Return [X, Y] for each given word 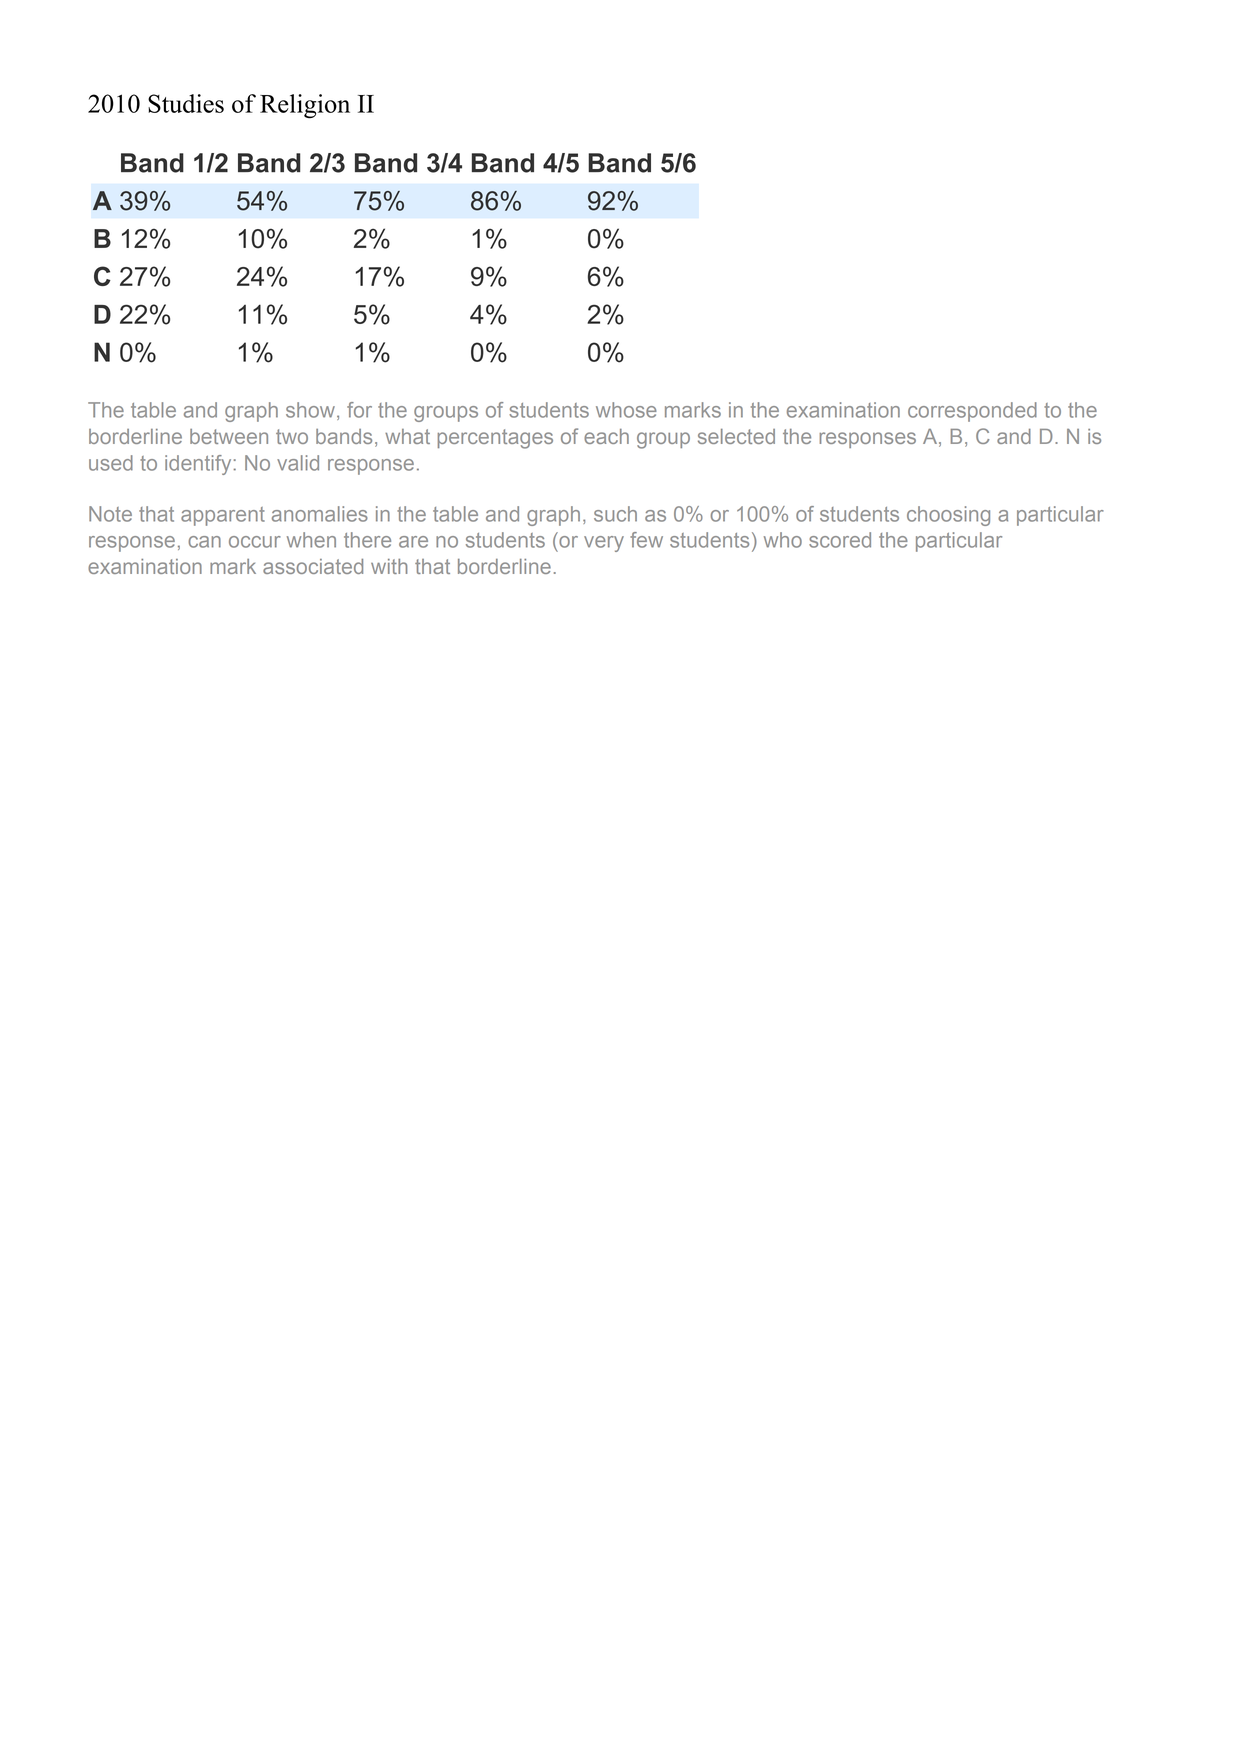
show [312, 411]
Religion [305, 106]
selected [736, 436]
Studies [186, 103]
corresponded [972, 412]
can [204, 542]
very [604, 544]
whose [626, 410]
